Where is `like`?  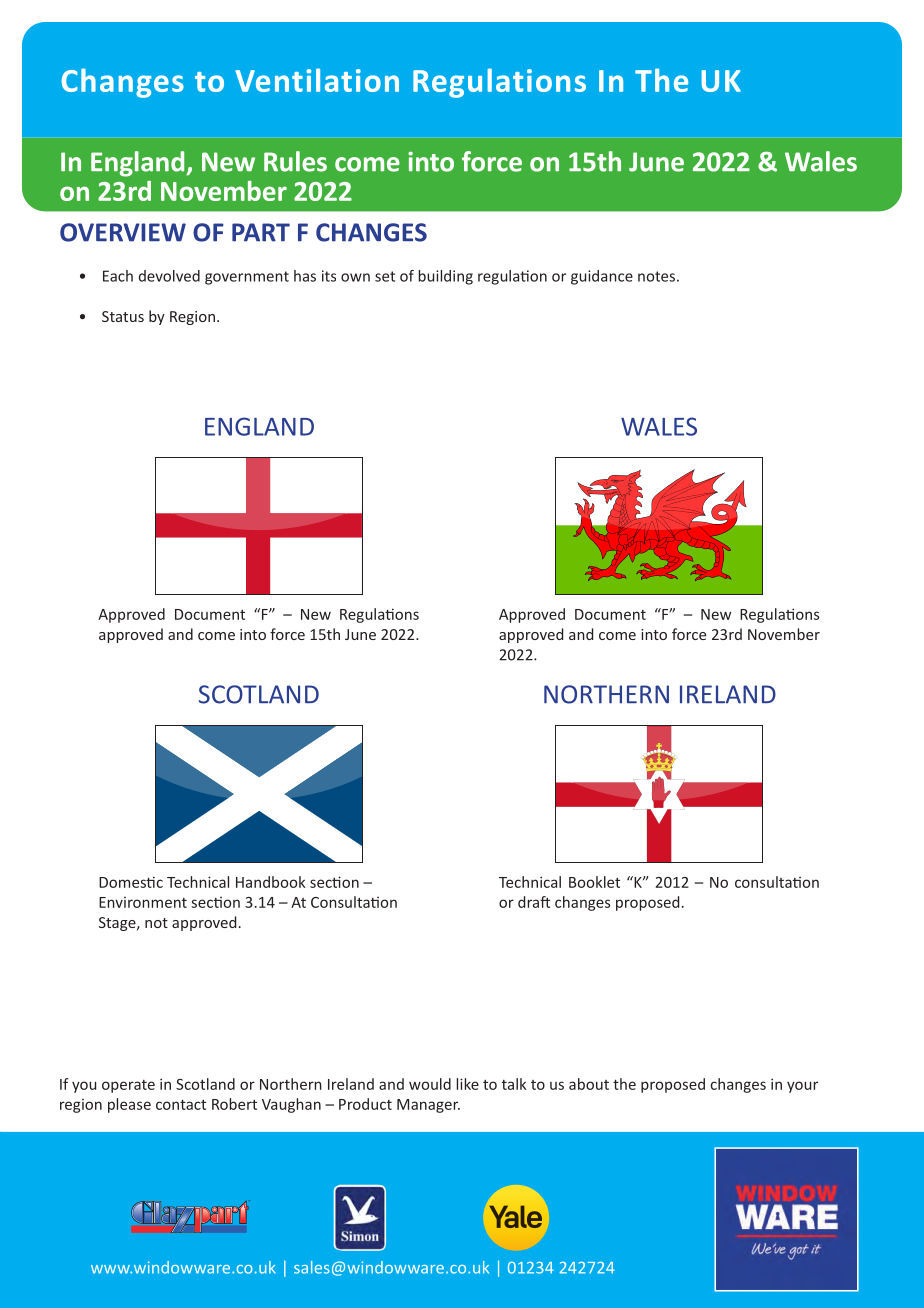
like is located at coordinates (467, 1084).
